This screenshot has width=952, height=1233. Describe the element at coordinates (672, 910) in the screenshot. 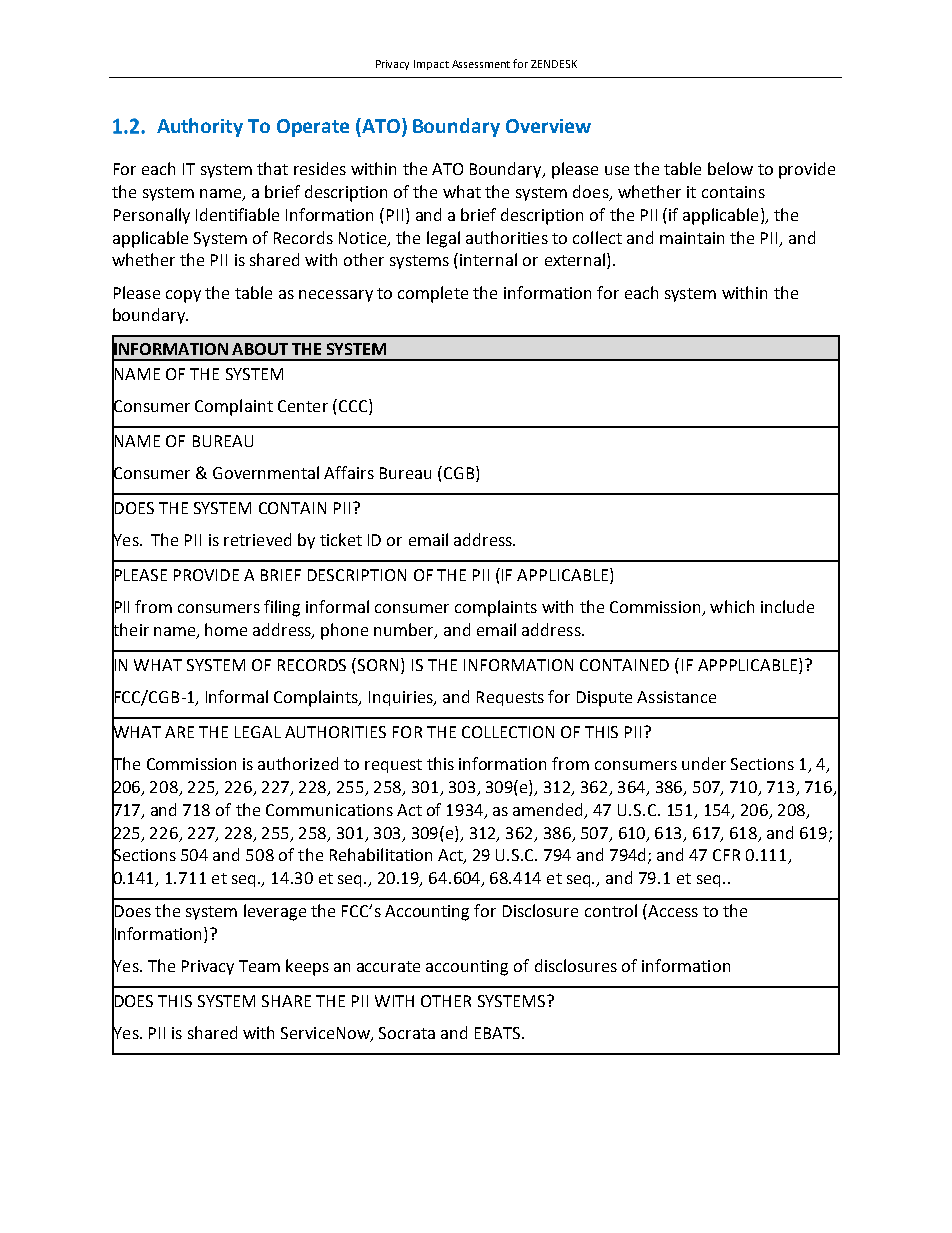

I see `Access` at that location.
